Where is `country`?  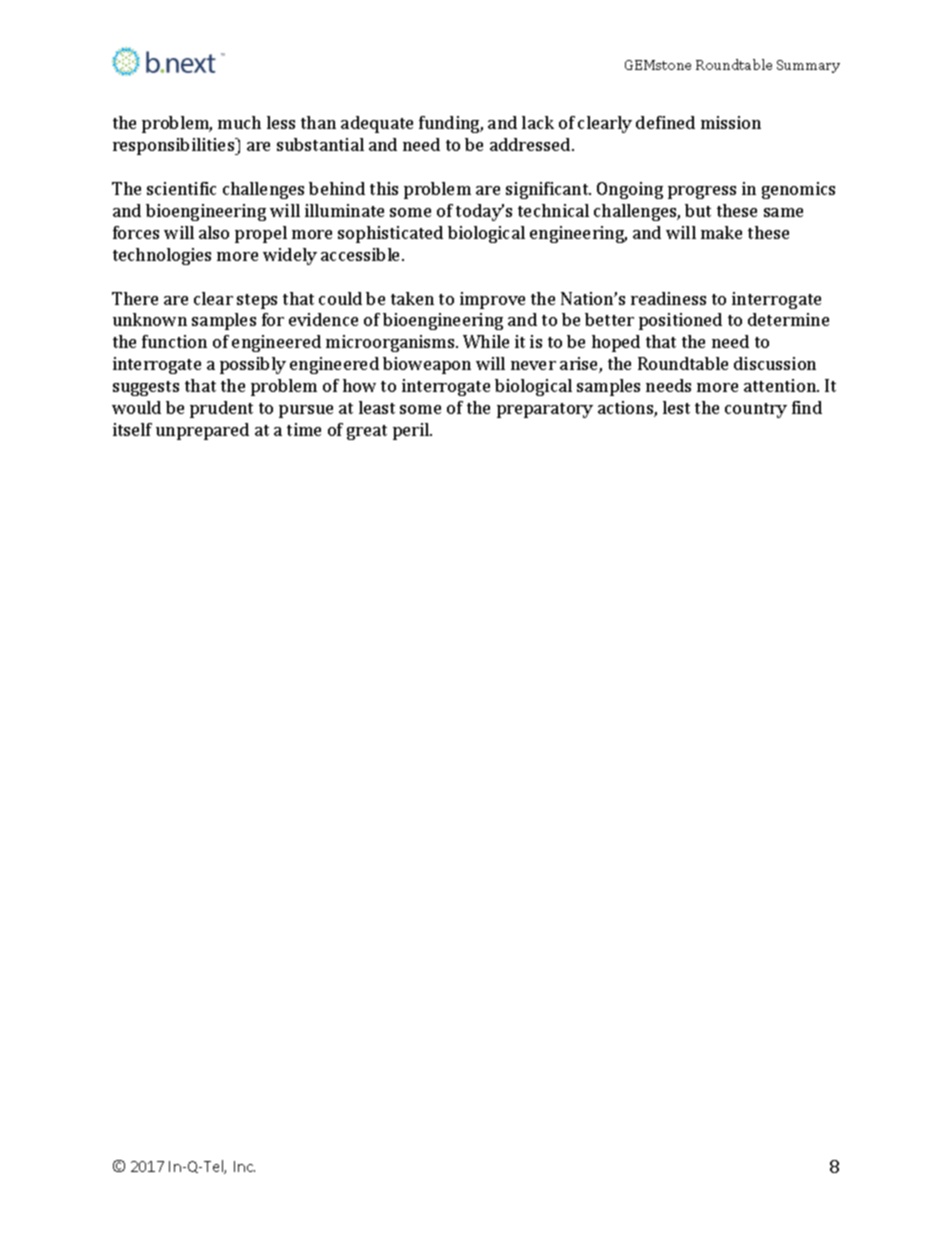
country is located at coordinates (756, 410).
